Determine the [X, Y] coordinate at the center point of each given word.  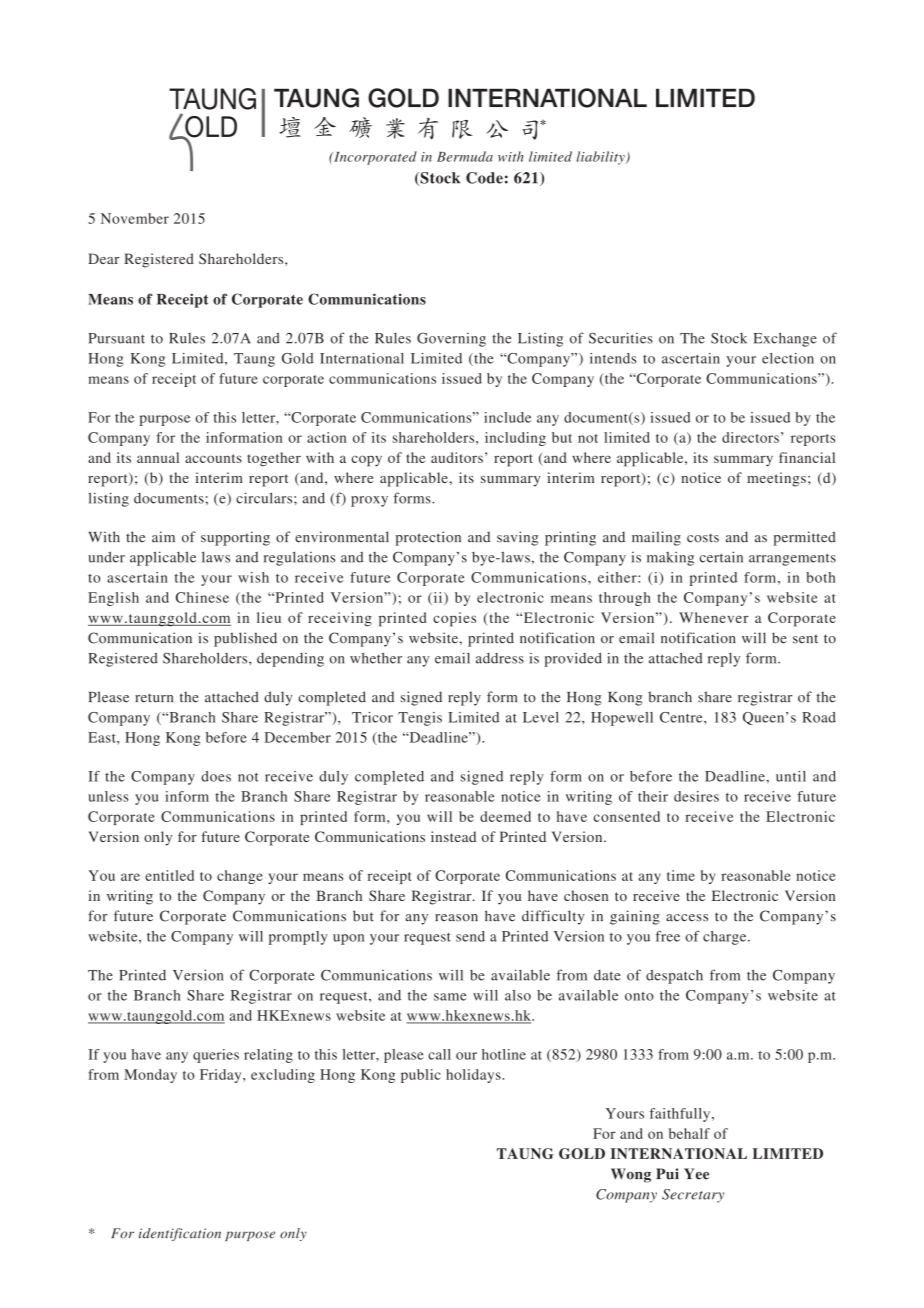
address [500, 658]
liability [602, 158]
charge [726, 938]
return [154, 698]
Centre [682, 717]
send [470, 936]
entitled [169, 875]
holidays [474, 1076]
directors [750, 437]
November [135, 218]
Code [484, 178]
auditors [457, 457]
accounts [213, 458]
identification [180, 1234]
